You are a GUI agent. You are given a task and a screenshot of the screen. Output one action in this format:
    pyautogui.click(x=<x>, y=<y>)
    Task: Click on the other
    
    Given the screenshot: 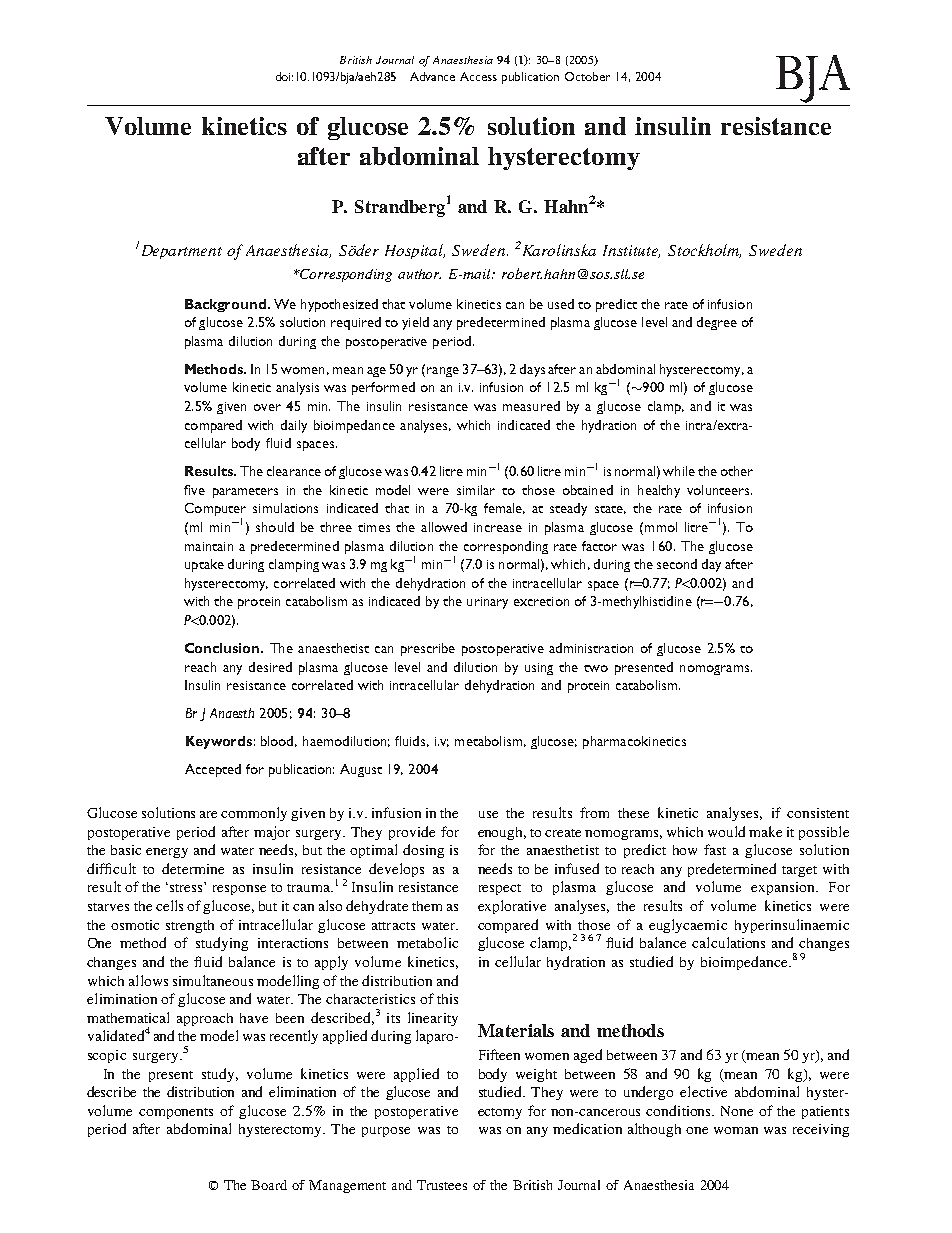 What is the action you would take?
    pyautogui.click(x=737, y=471)
